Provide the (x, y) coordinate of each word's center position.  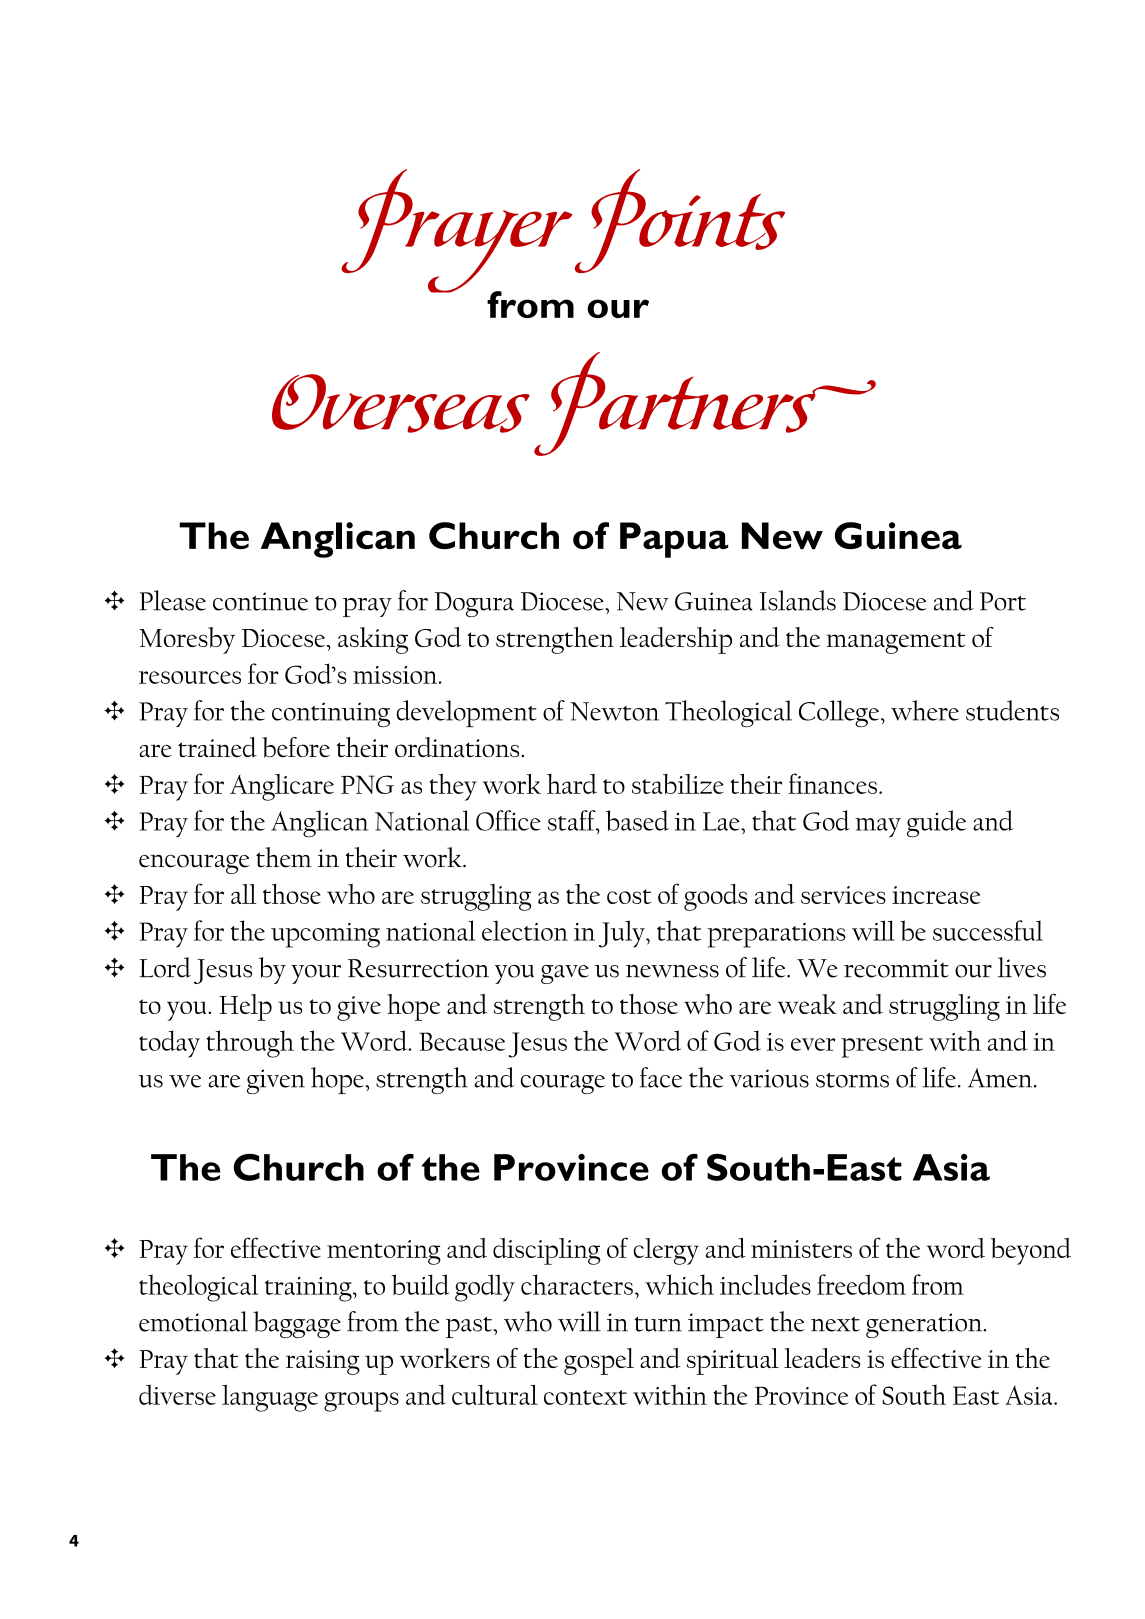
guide (936, 824)
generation (925, 1325)
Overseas (401, 403)
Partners (705, 404)
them (284, 857)
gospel (599, 1361)
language (270, 1398)
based (637, 820)
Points (680, 221)
